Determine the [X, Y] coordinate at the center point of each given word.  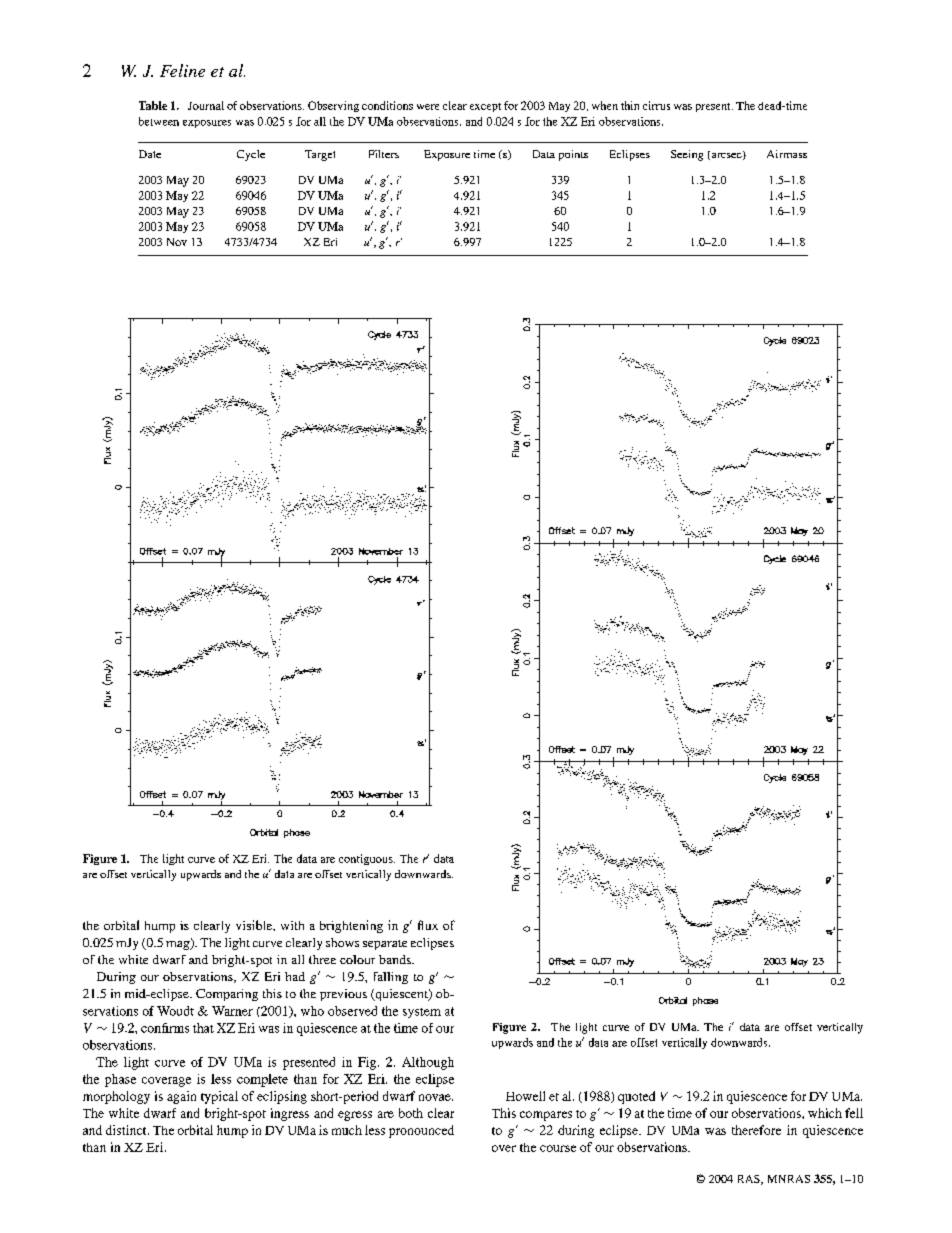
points [573, 155]
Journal [206, 105]
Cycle [251, 155]
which [825, 1113]
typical [219, 1097]
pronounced [421, 1131]
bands [396, 959]
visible [255, 925]
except [485, 107]
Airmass [787, 154]
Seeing [687, 155]
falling [391, 978]
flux [428, 925]
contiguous [367, 859]
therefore [756, 1130]
